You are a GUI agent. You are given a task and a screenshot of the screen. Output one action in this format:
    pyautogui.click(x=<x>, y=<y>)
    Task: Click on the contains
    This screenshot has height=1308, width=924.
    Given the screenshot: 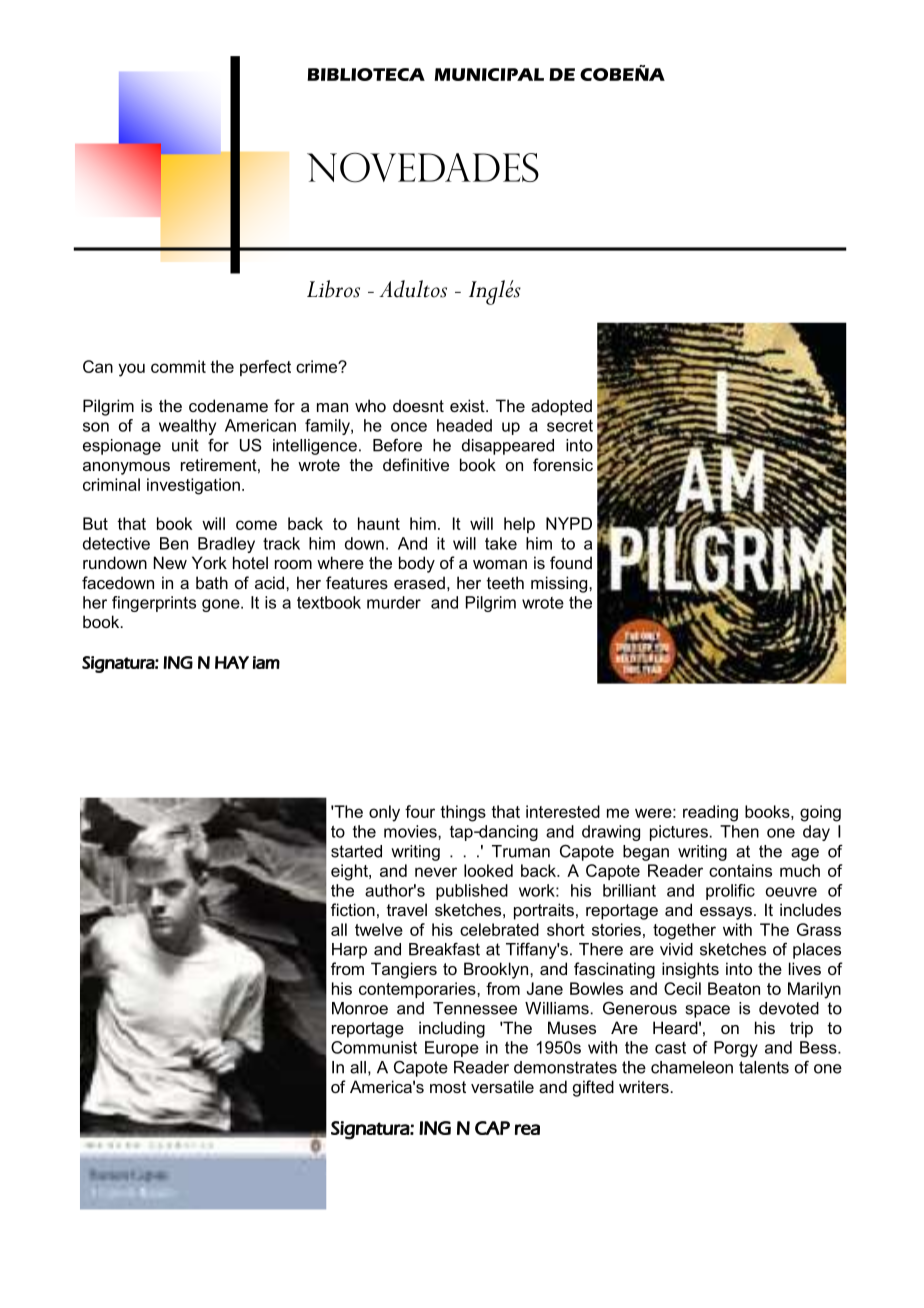 What is the action you would take?
    pyautogui.click(x=740, y=870)
